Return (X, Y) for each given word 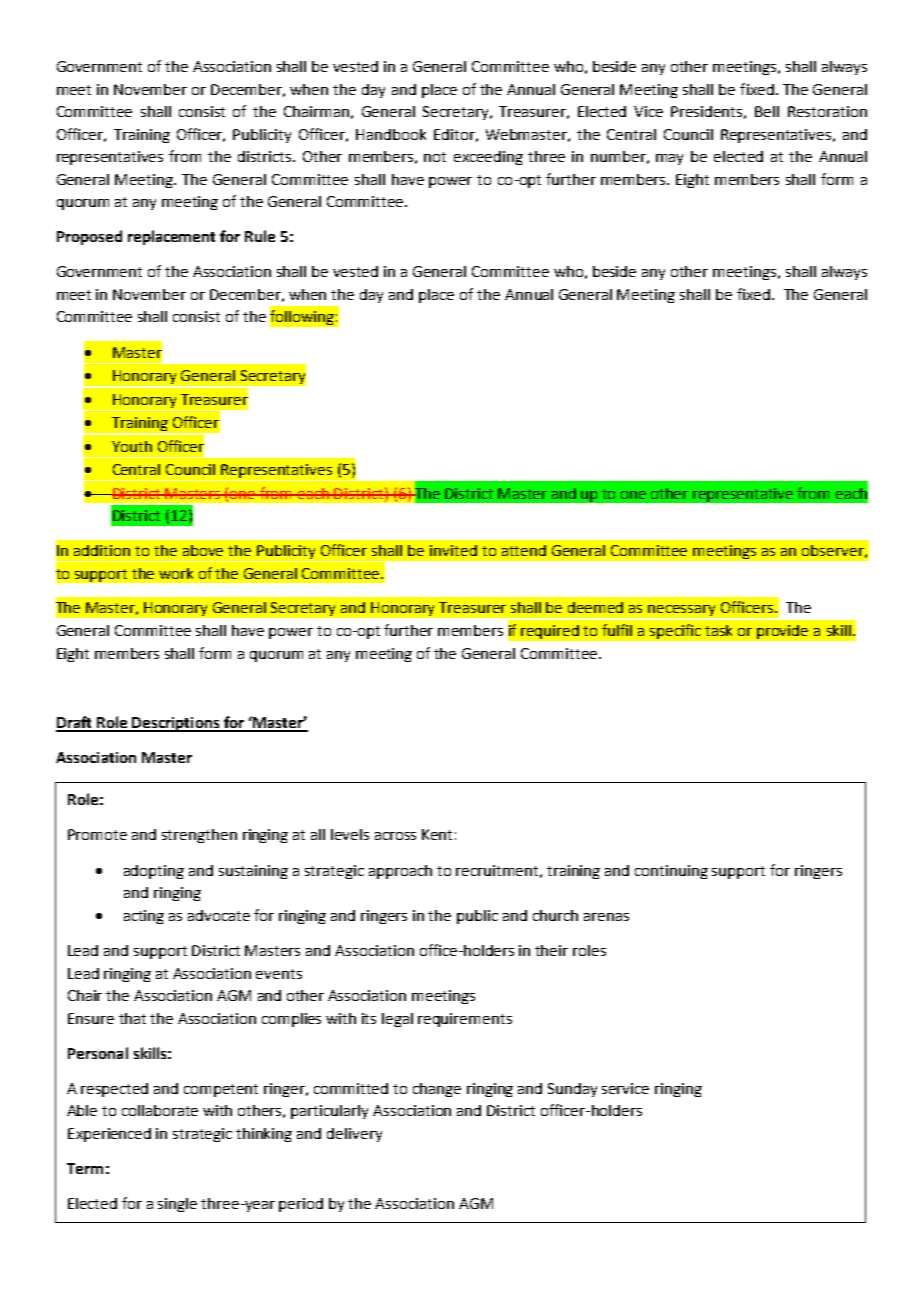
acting (144, 917)
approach (400, 872)
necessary (682, 612)
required (550, 632)
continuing (671, 872)
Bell (767, 111)
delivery (354, 1135)
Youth (132, 446)
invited (453, 550)
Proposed (89, 237)
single (177, 1205)
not (435, 157)
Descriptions (176, 724)
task (718, 630)
